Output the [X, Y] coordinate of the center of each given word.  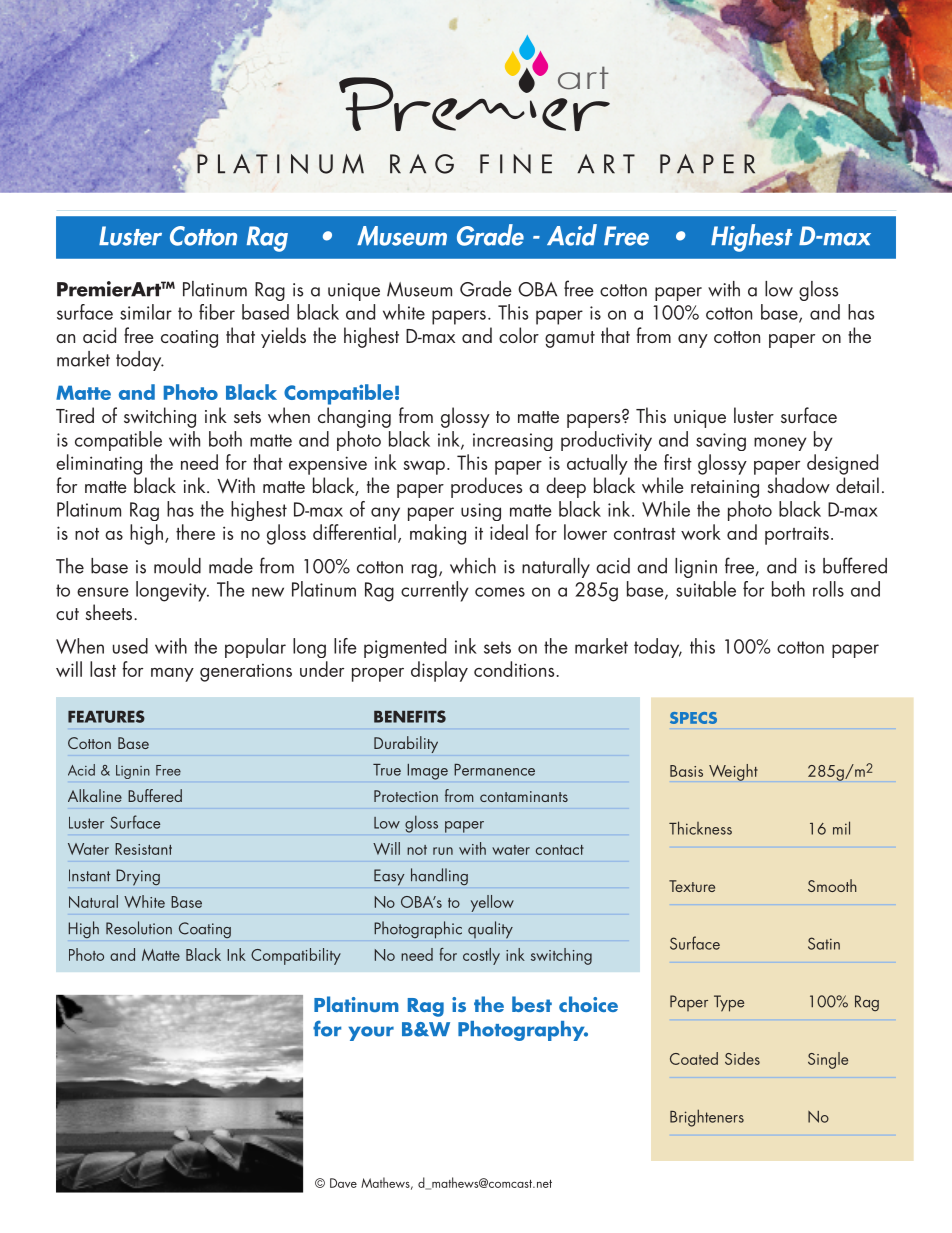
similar [146, 312]
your [371, 1033]
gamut [570, 339]
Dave [343, 1183]
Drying [138, 877]
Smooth [832, 885]
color [519, 335]
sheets [110, 612]
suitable [706, 589]
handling [439, 877]
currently [435, 591]
